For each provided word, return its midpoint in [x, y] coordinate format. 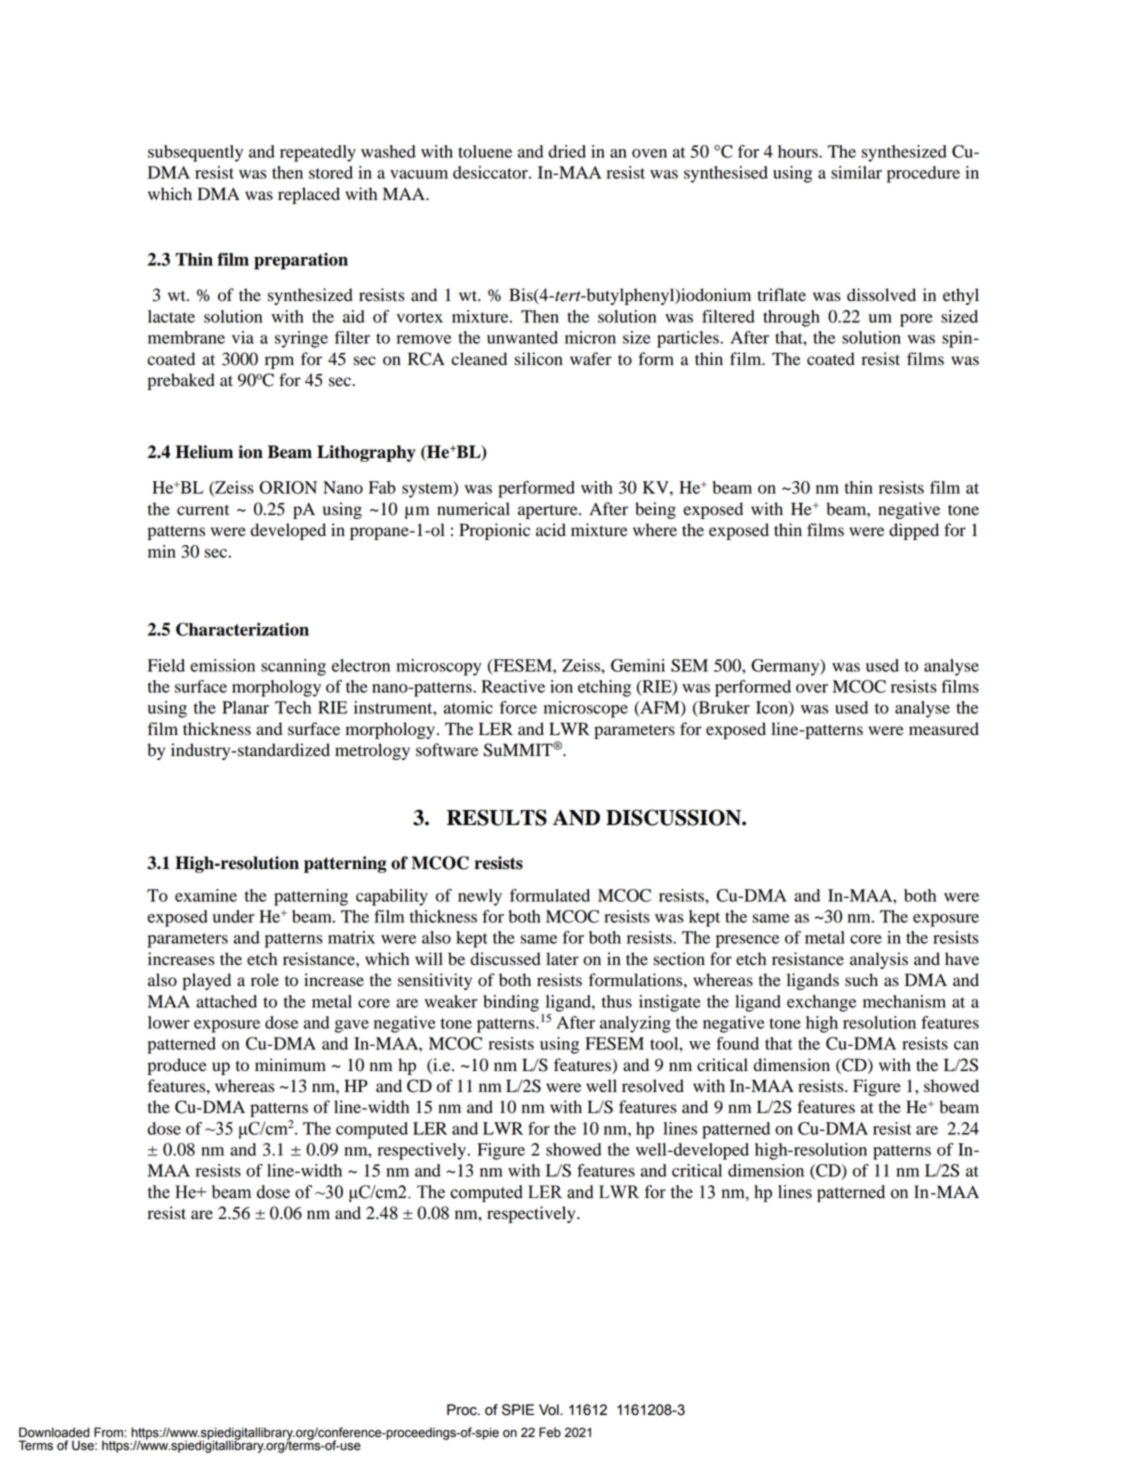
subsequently [195, 153]
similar [856, 172]
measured [944, 729]
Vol [550, 1410]
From [109, 1432]
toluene [485, 151]
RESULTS [497, 817]
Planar [245, 707]
